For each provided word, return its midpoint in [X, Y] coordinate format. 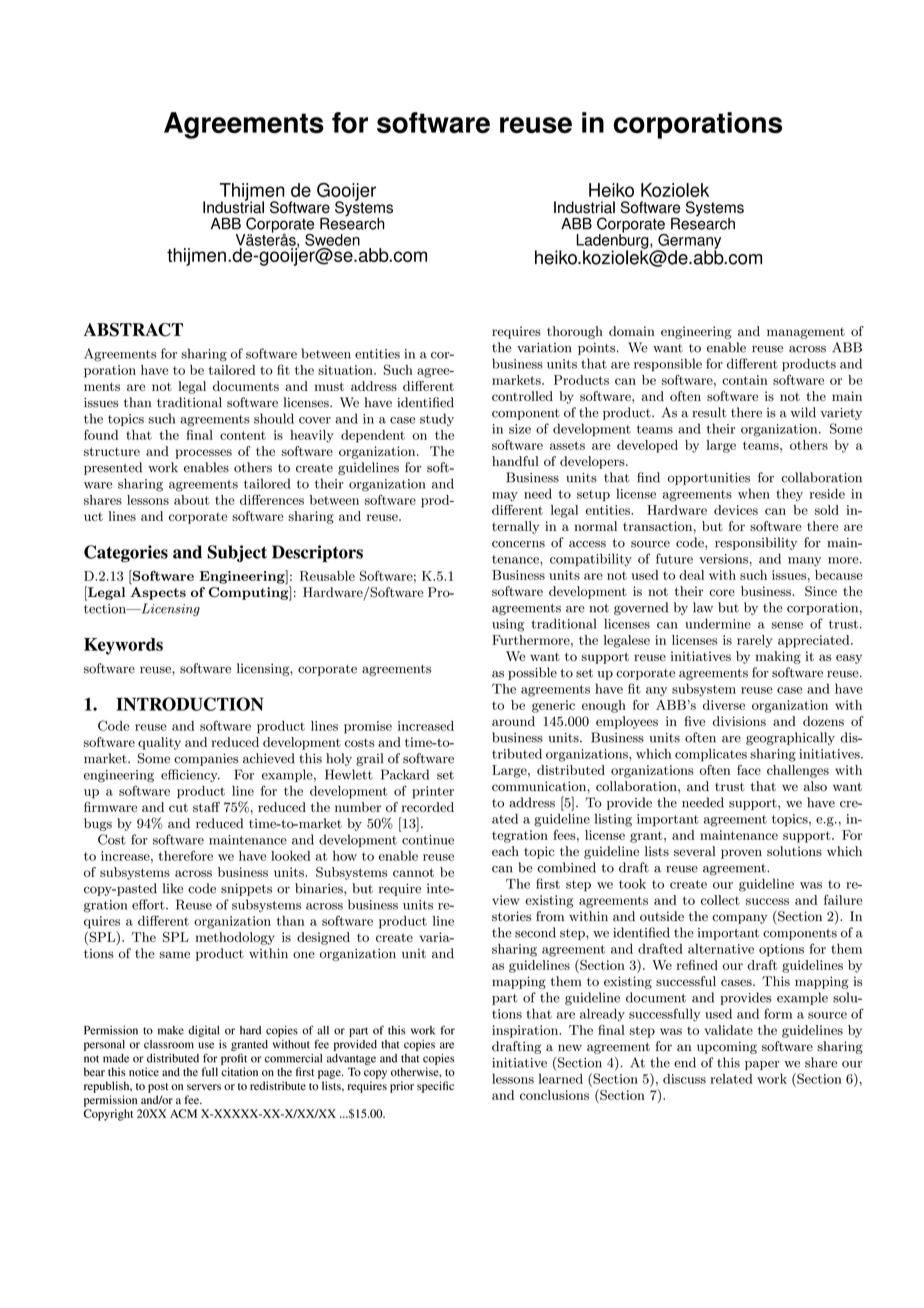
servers [204, 1087]
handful [515, 461]
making [778, 657]
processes [203, 454]
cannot [413, 872]
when [754, 493]
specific [435, 1087]
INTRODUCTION [189, 704]
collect [720, 900]
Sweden [332, 240]
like [173, 888]
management [806, 333]
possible [532, 673]
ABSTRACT [133, 330]
